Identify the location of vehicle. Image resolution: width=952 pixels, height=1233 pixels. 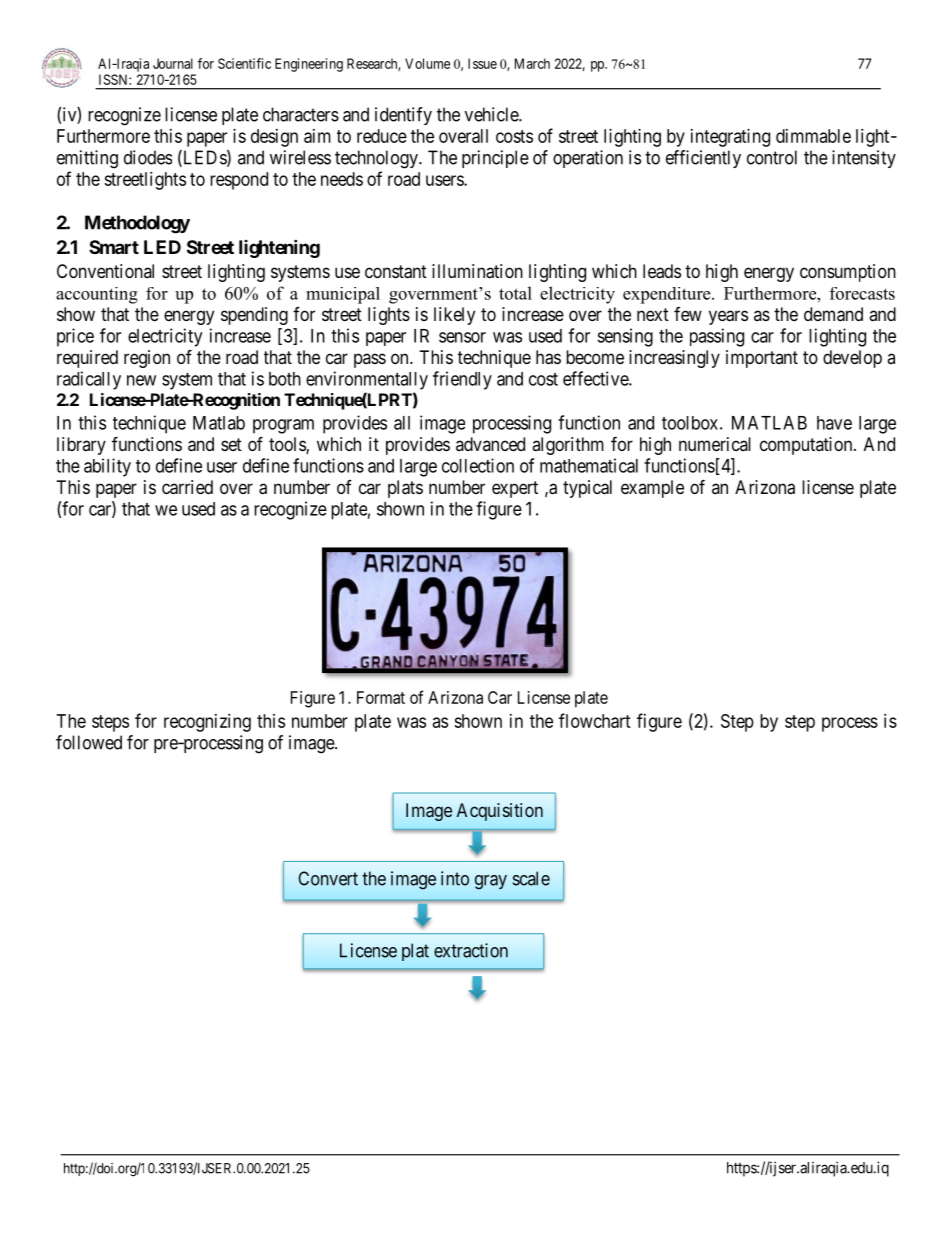
(492, 114).
